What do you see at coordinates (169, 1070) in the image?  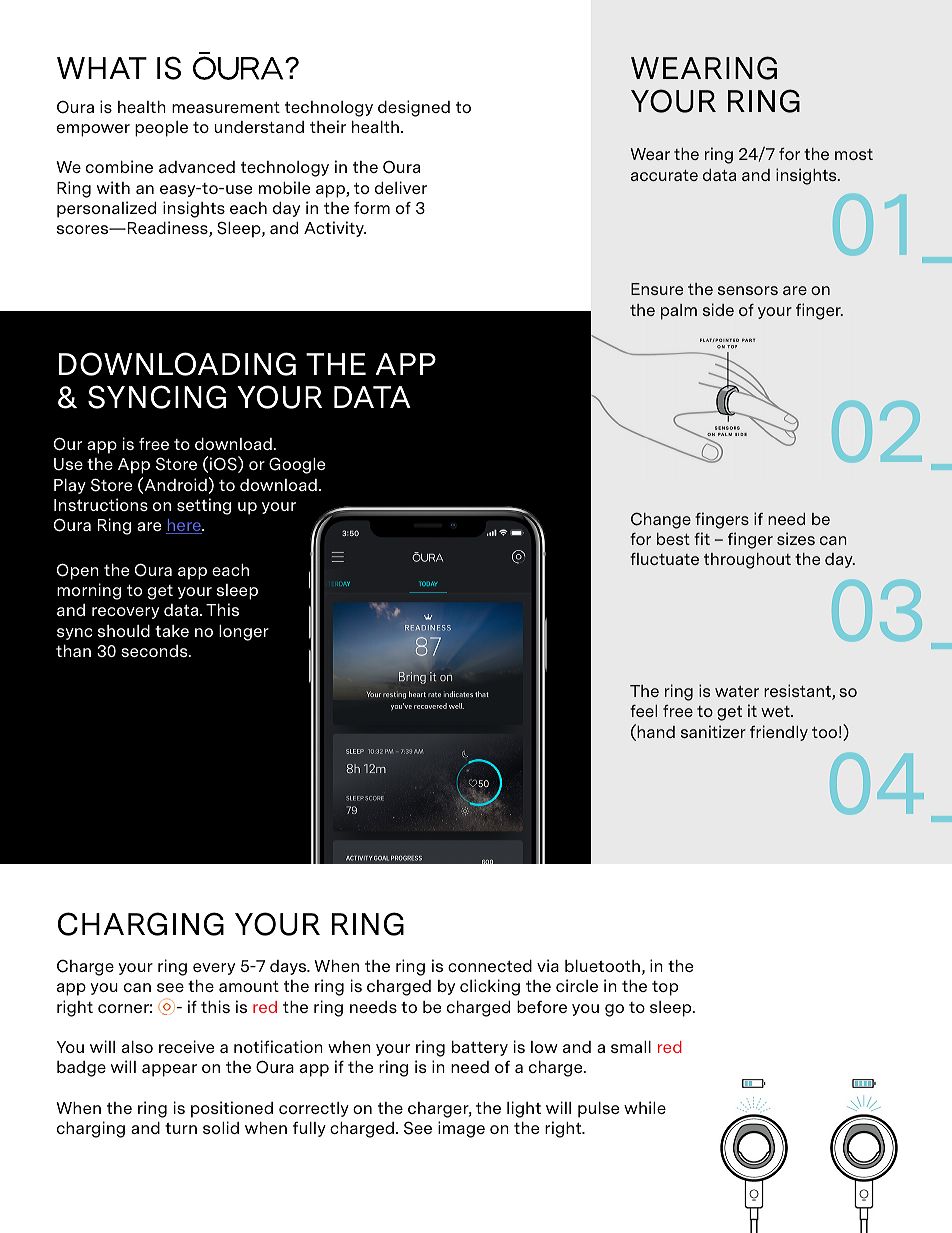 I see `appear` at bounding box center [169, 1070].
